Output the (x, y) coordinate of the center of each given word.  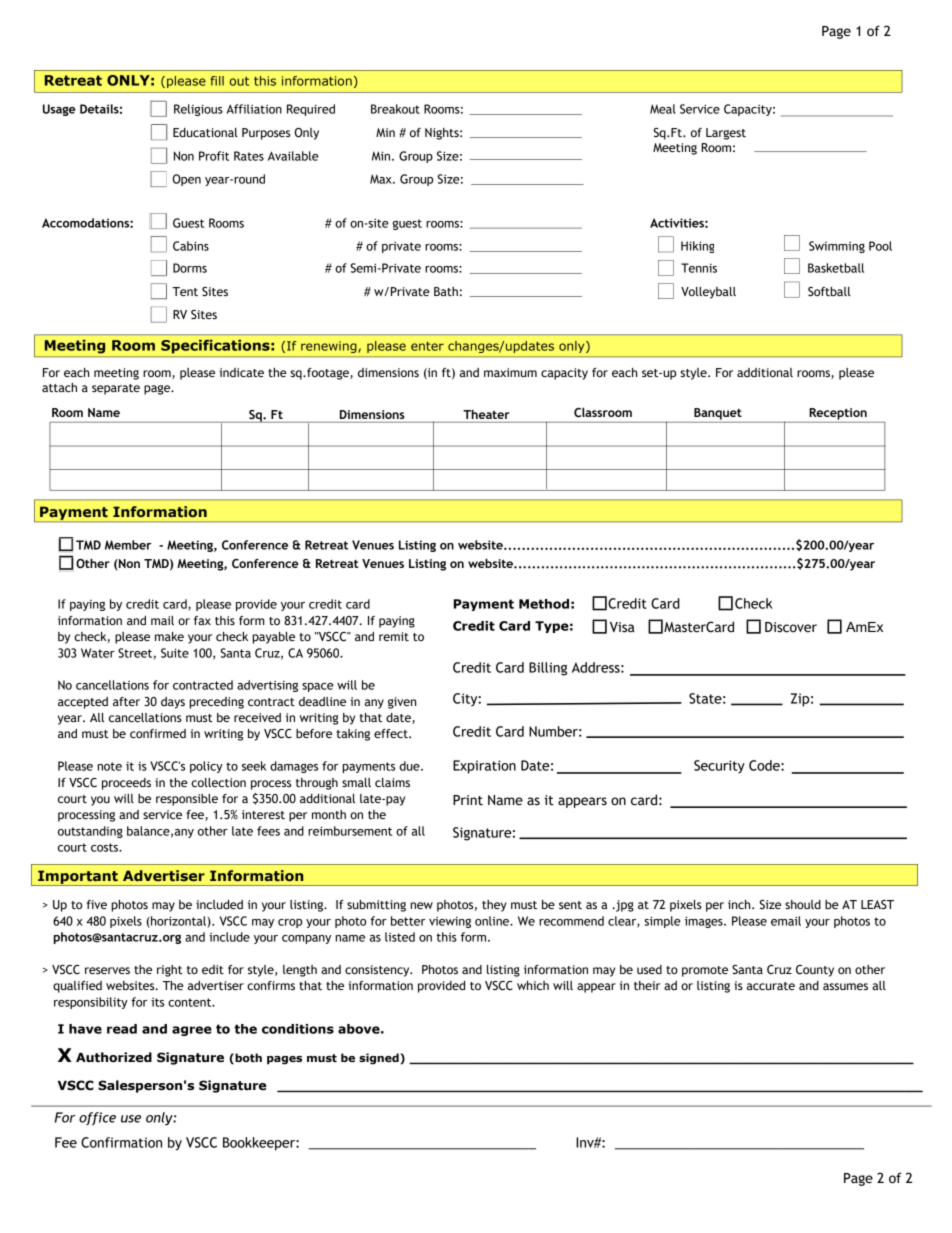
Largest (726, 134)
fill (217, 81)
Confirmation (121, 1142)
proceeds (126, 784)
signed (380, 1059)
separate (116, 389)
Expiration (484, 767)
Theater (486, 414)
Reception (838, 414)
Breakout (395, 109)
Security (719, 767)
